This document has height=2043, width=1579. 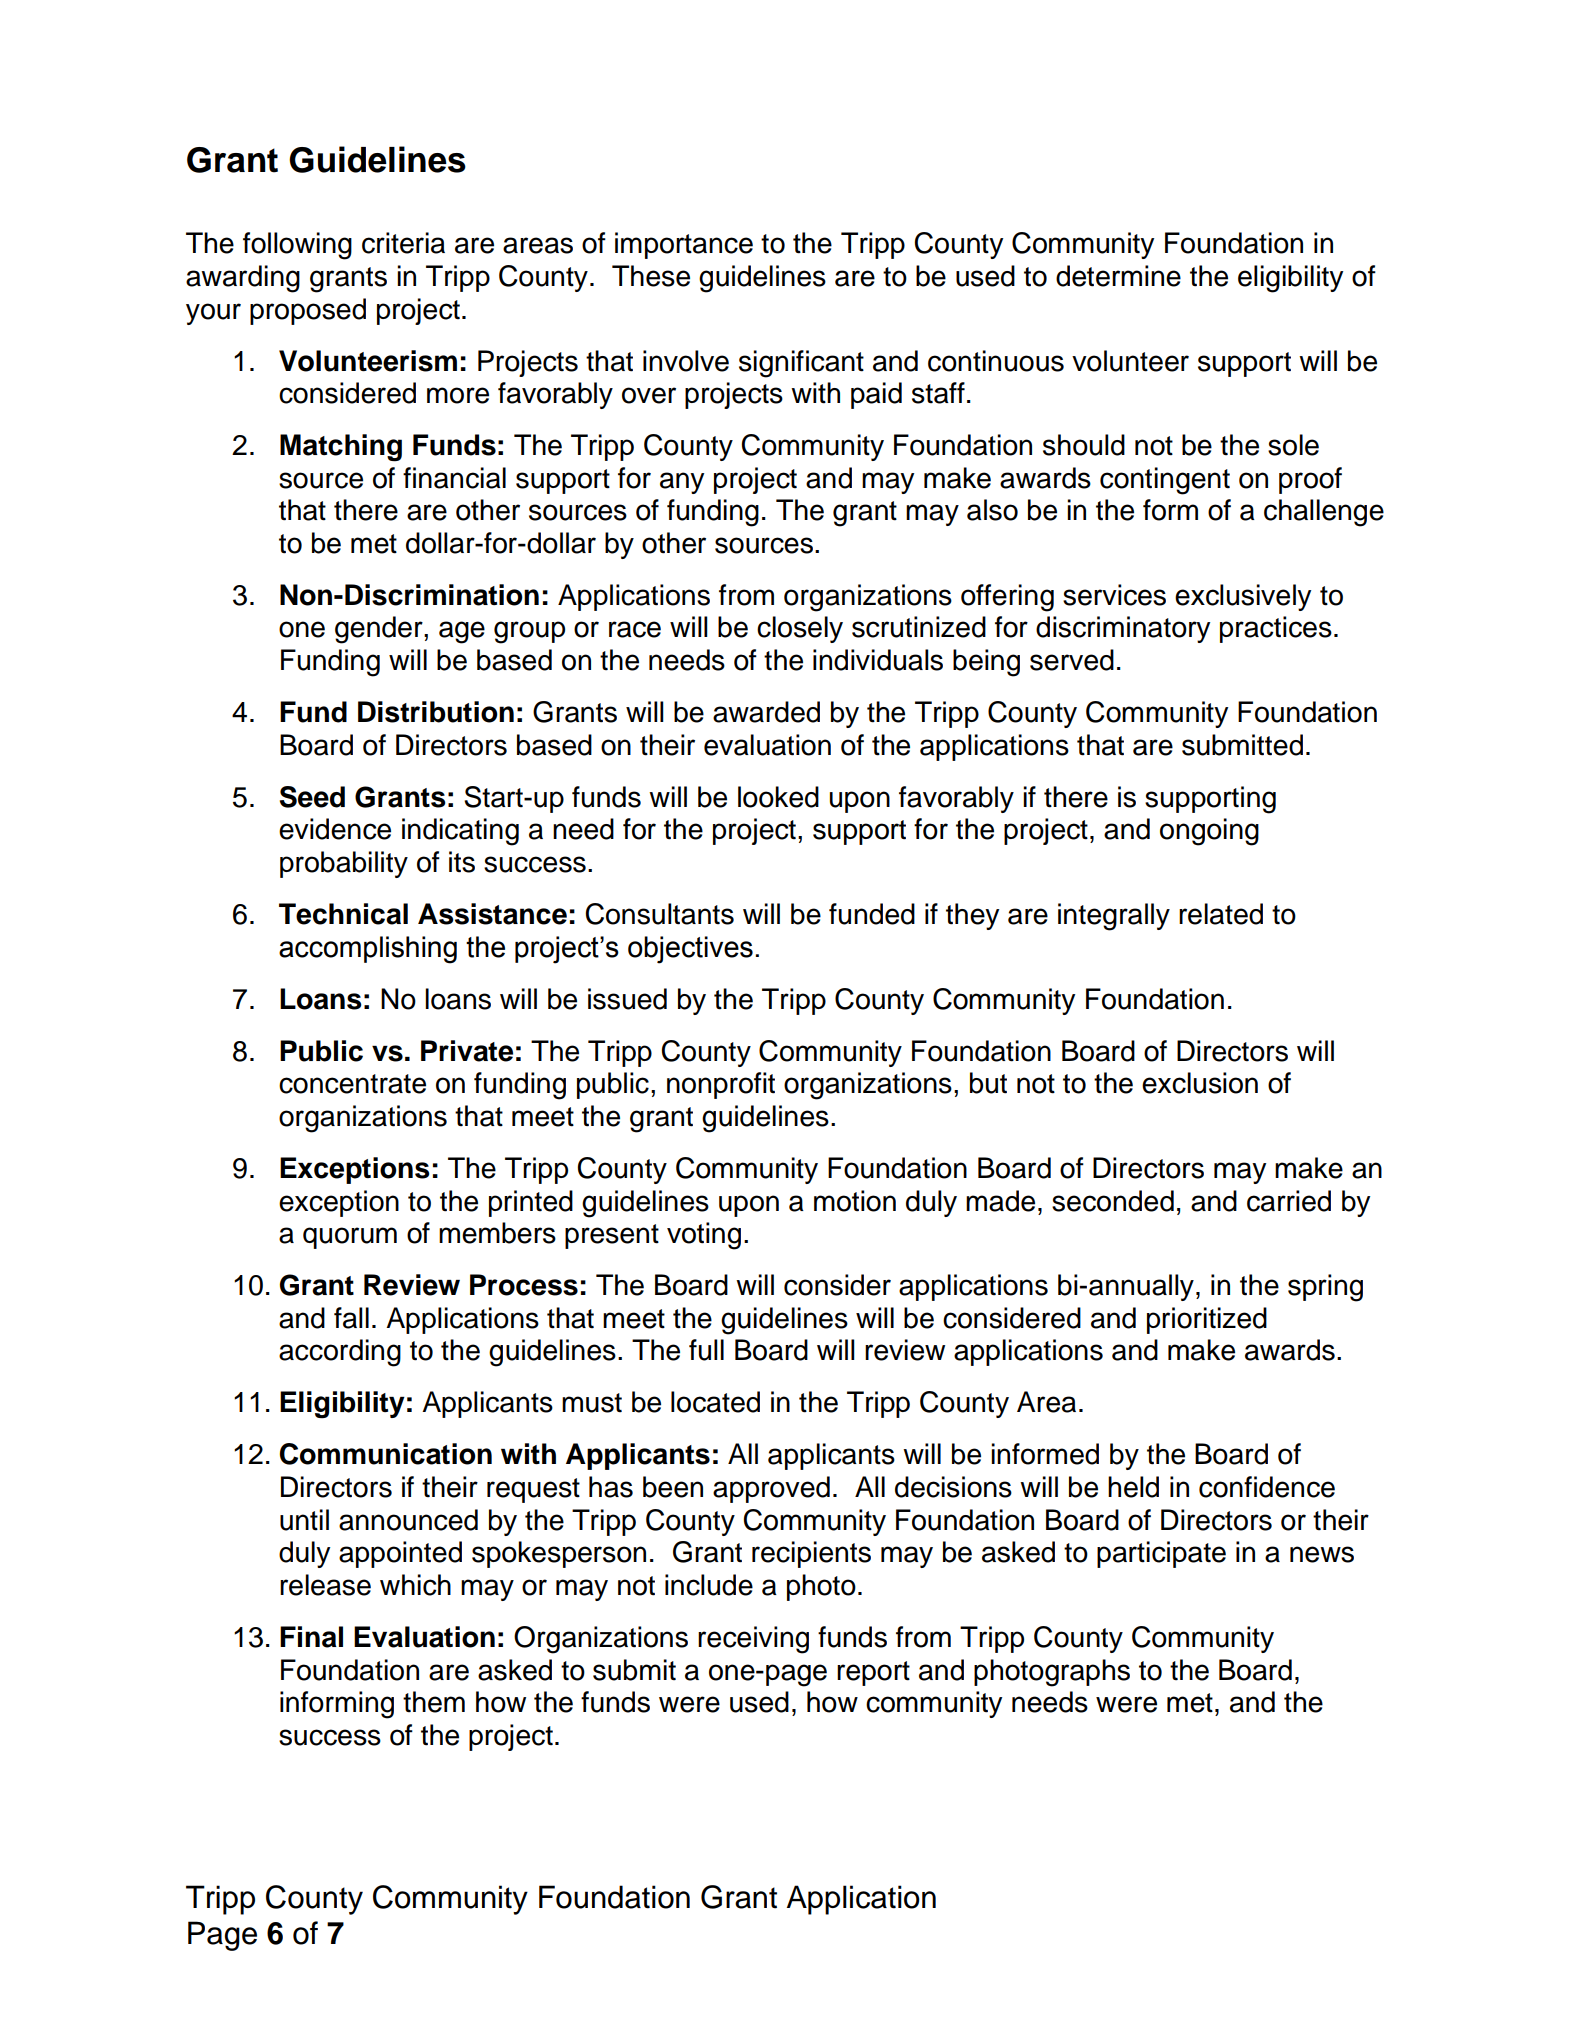 What do you see at coordinates (1118, 276) in the document?
I see `determine` at bounding box center [1118, 276].
